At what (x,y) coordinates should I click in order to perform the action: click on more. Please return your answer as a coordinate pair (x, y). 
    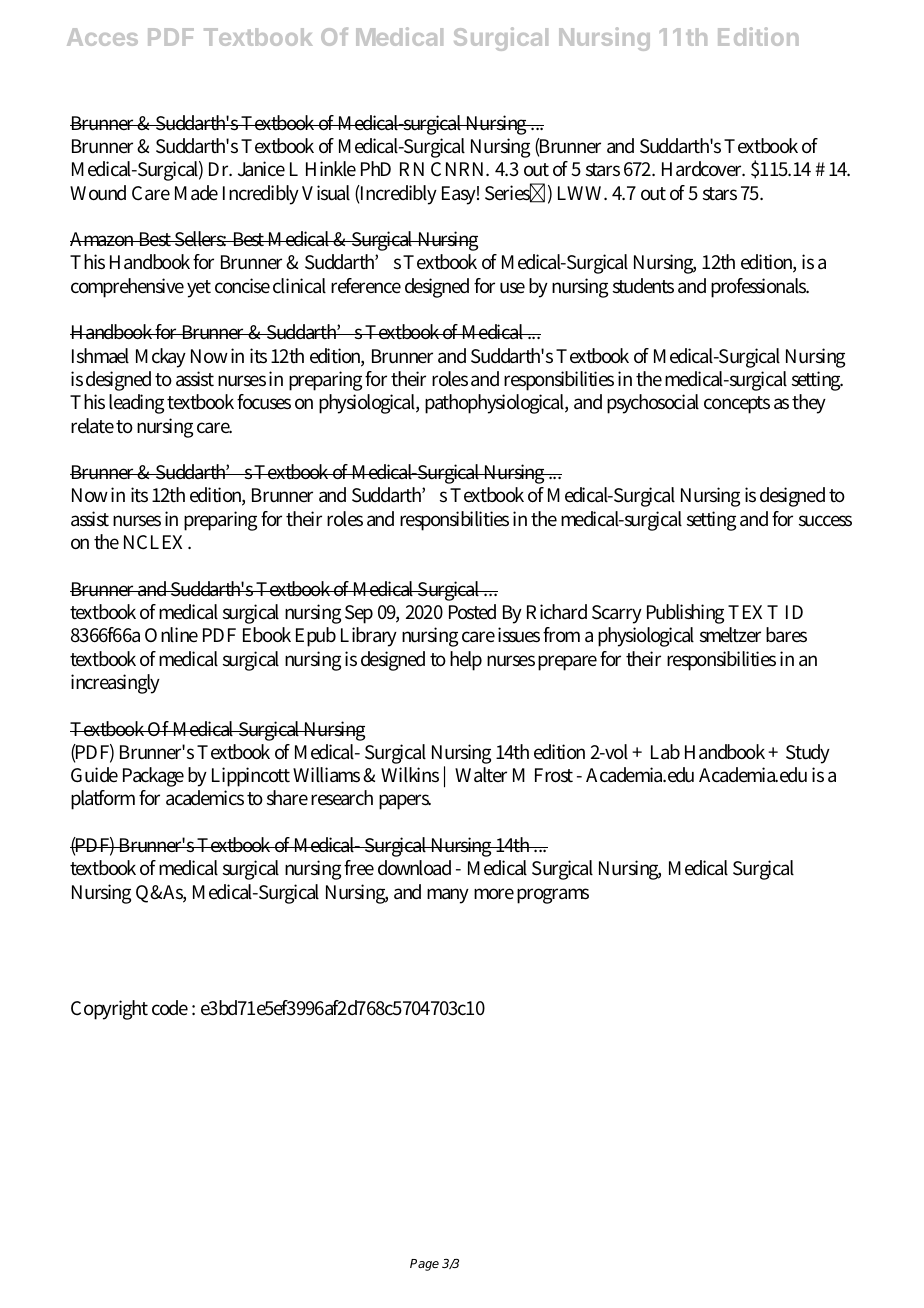
    Looking at the image, I should click on (494, 894).
